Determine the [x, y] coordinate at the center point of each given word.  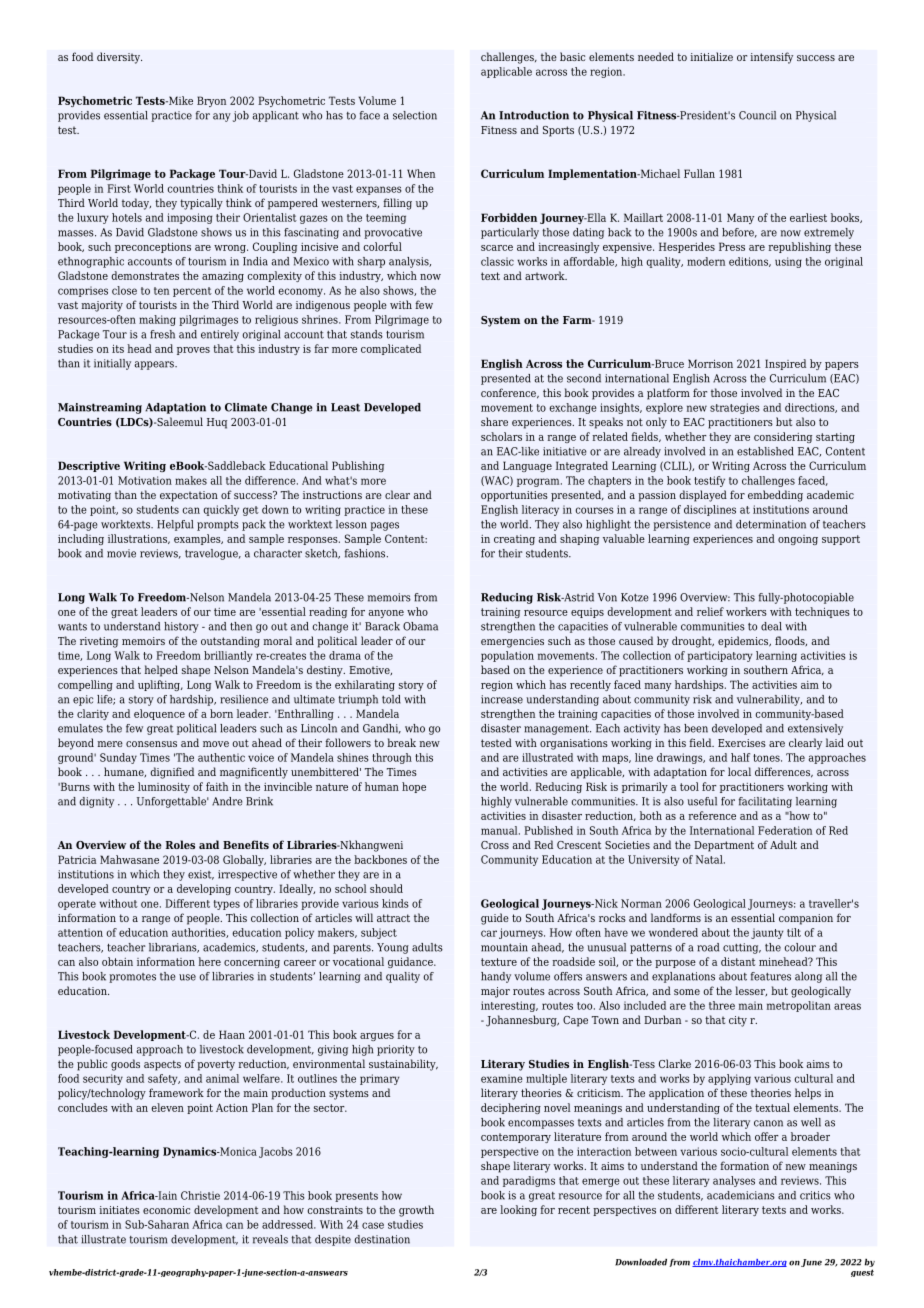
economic [166, 1210]
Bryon [211, 101]
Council [757, 115]
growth [416, 1211]
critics [815, 1195]
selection [415, 115]
